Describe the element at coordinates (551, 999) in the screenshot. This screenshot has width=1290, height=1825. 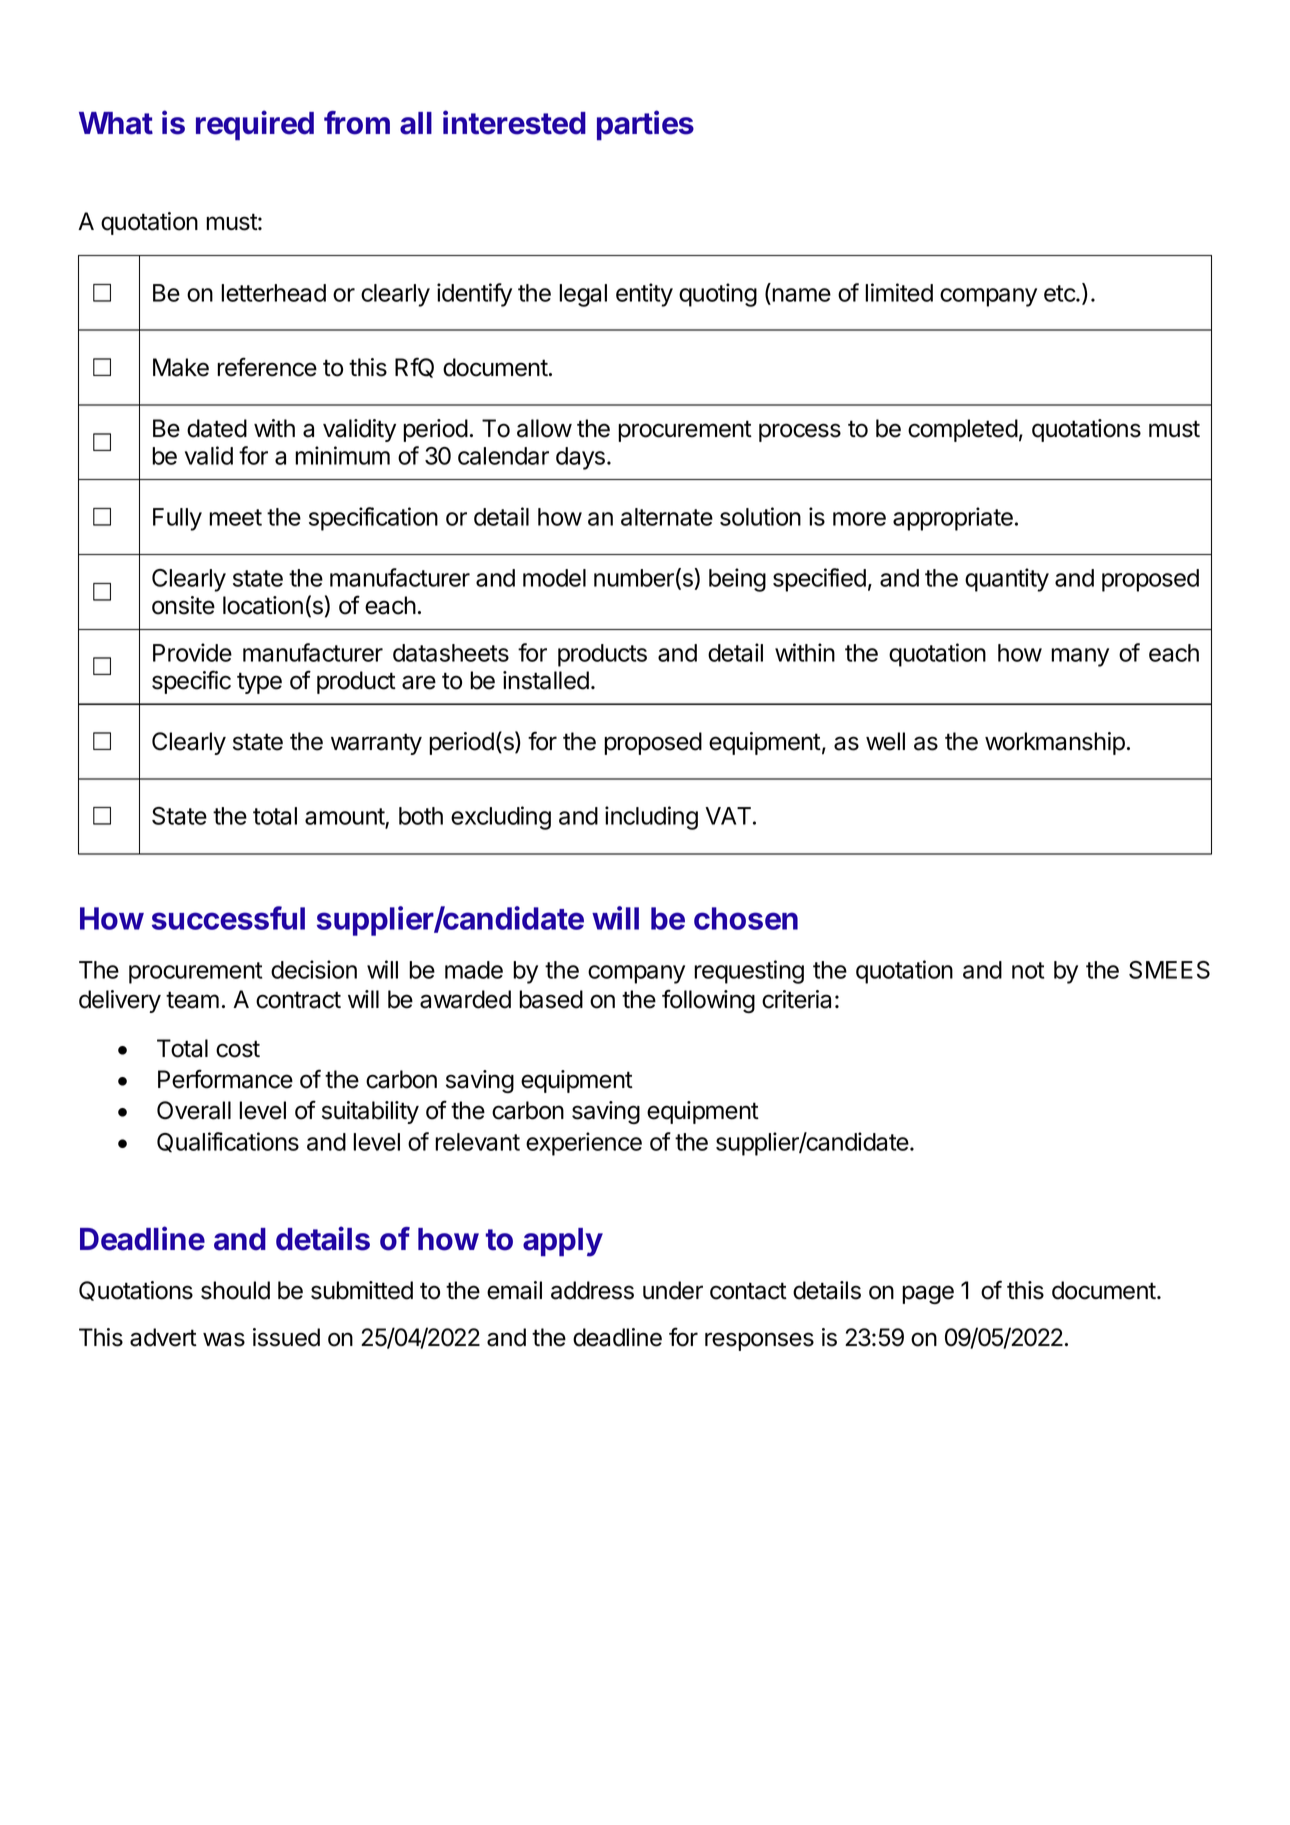
I see `based` at that location.
